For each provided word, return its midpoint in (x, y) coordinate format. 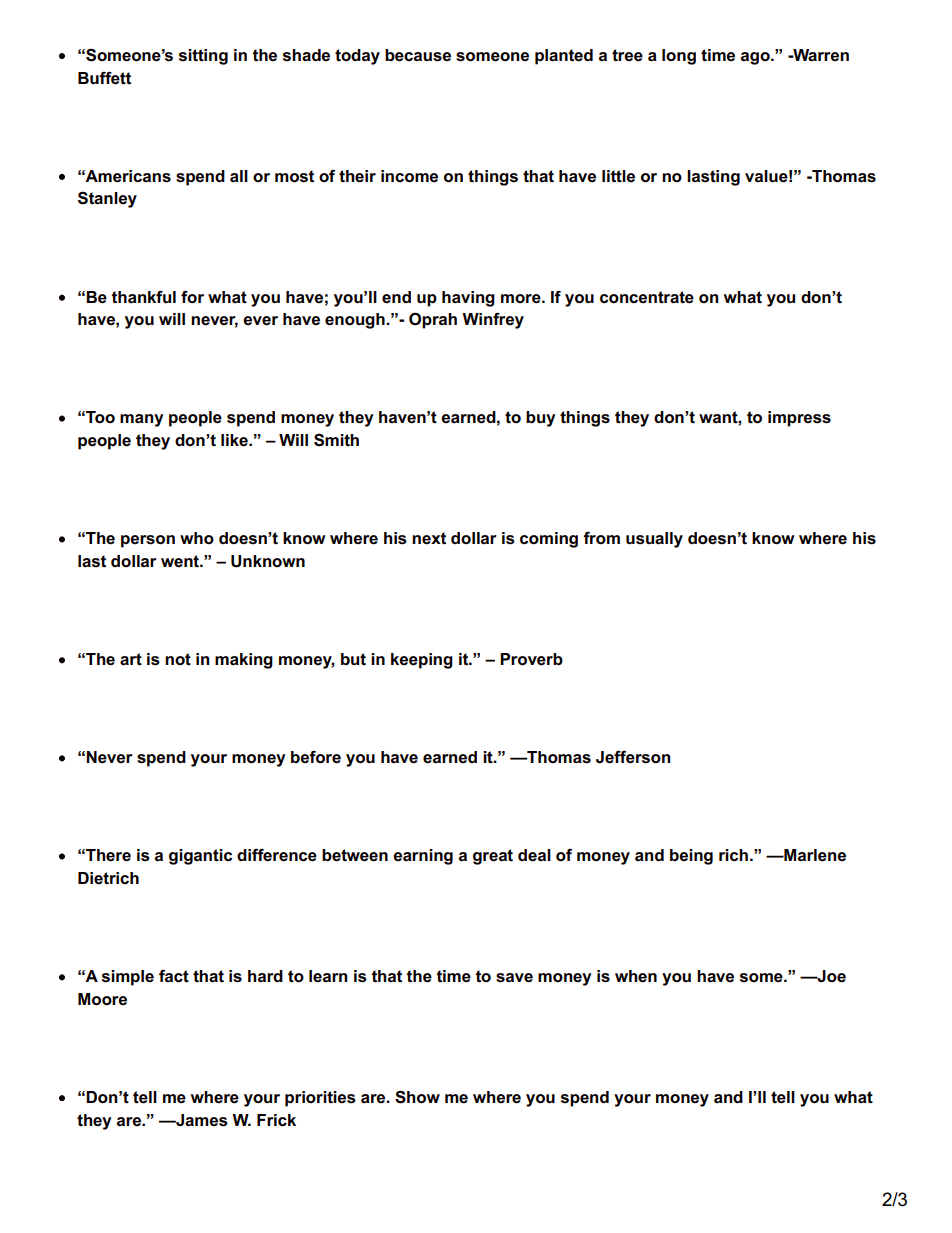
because (418, 55)
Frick (276, 1120)
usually (654, 540)
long (679, 57)
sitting (203, 57)
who (197, 538)
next (429, 538)
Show (417, 1097)
